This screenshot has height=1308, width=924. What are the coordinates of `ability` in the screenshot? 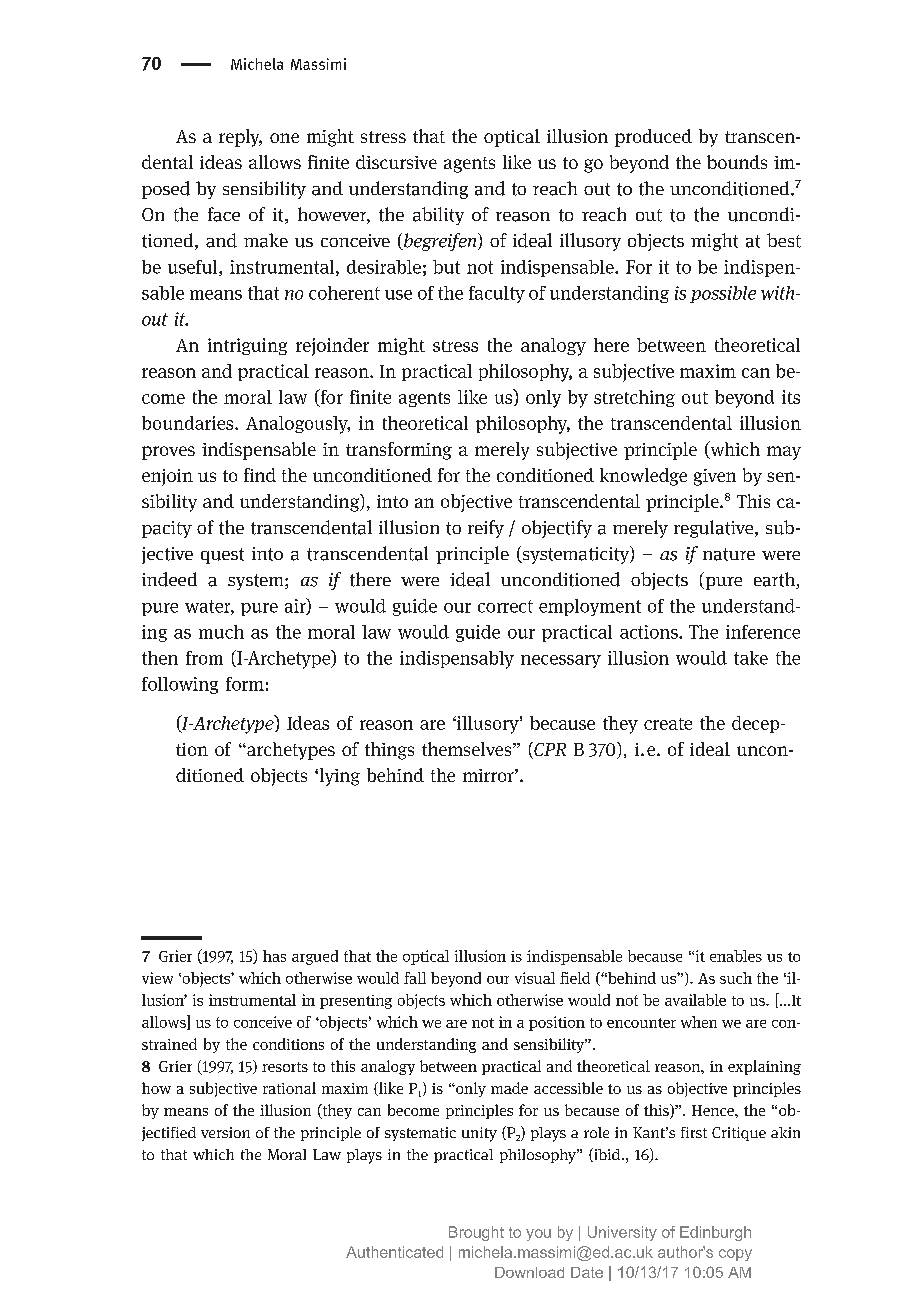 It's located at (438, 216).
